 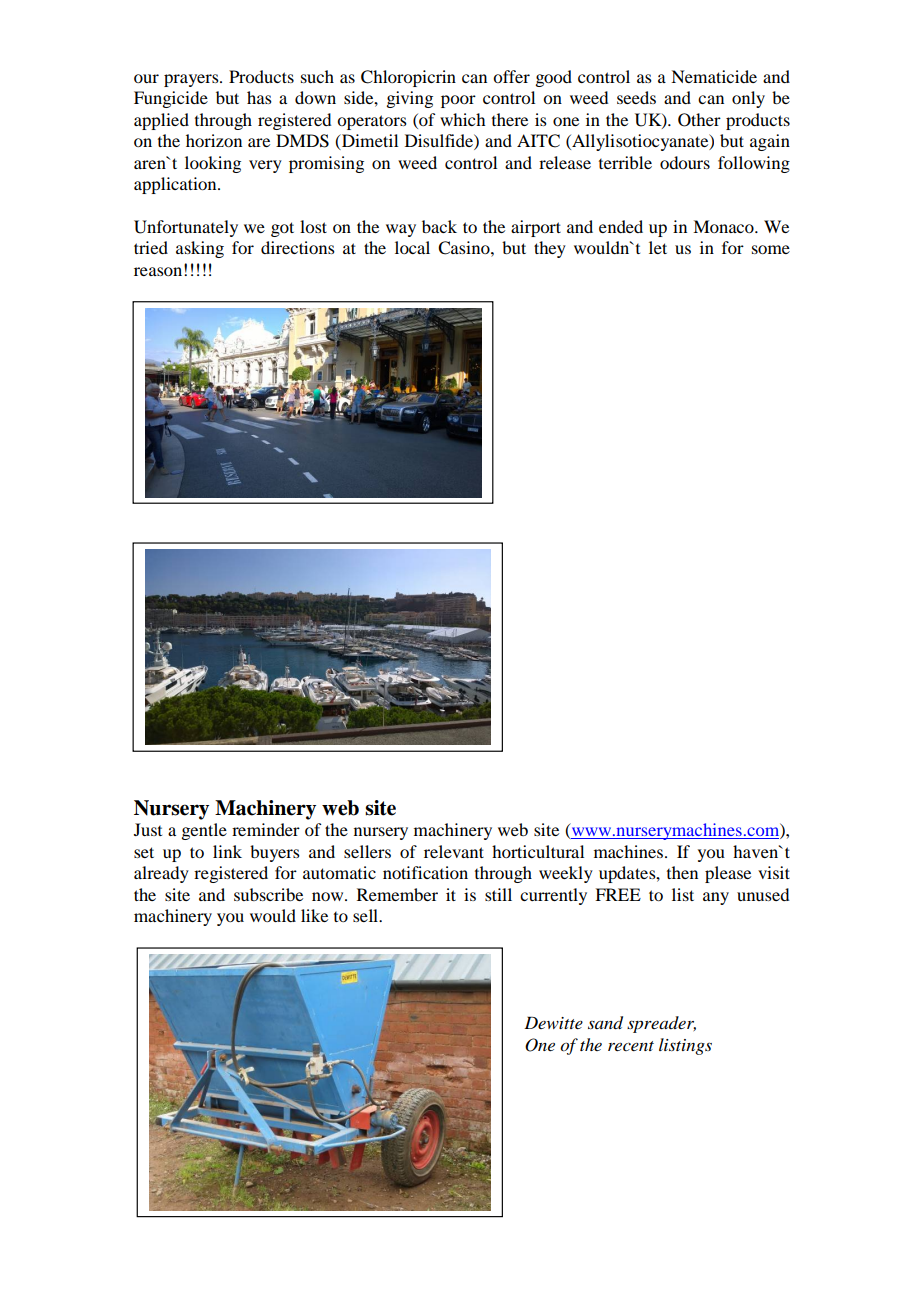 I want to click on gentle, so click(x=204, y=831).
